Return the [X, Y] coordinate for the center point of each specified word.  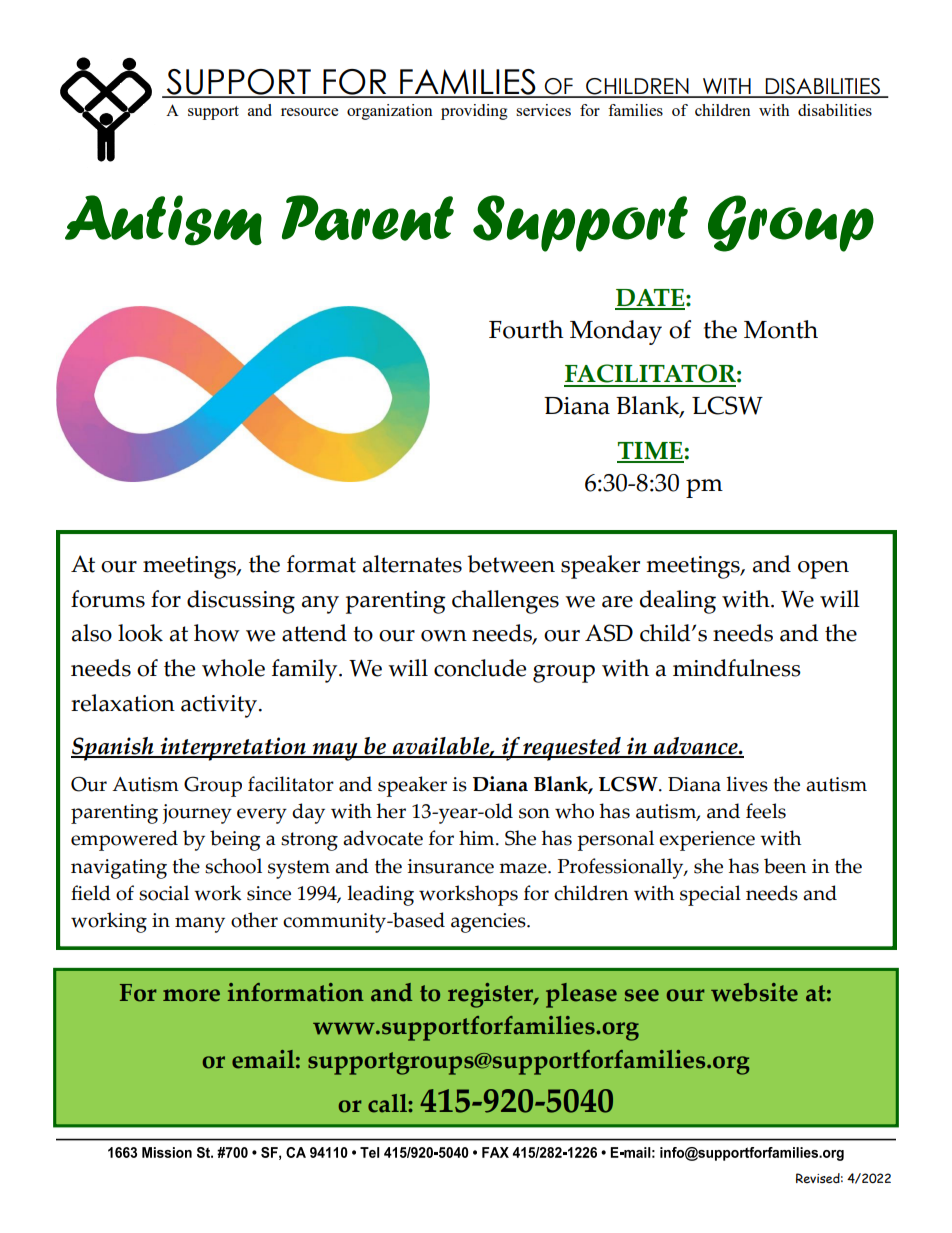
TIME [651, 452]
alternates [412, 564]
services [543, 110]
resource [309, 112]
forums [108, 599]
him [478, 837]
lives [747, 784]
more [191, 995]
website [754, 992]
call [388, 1103]
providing [474, 112]
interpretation [233, 749]
